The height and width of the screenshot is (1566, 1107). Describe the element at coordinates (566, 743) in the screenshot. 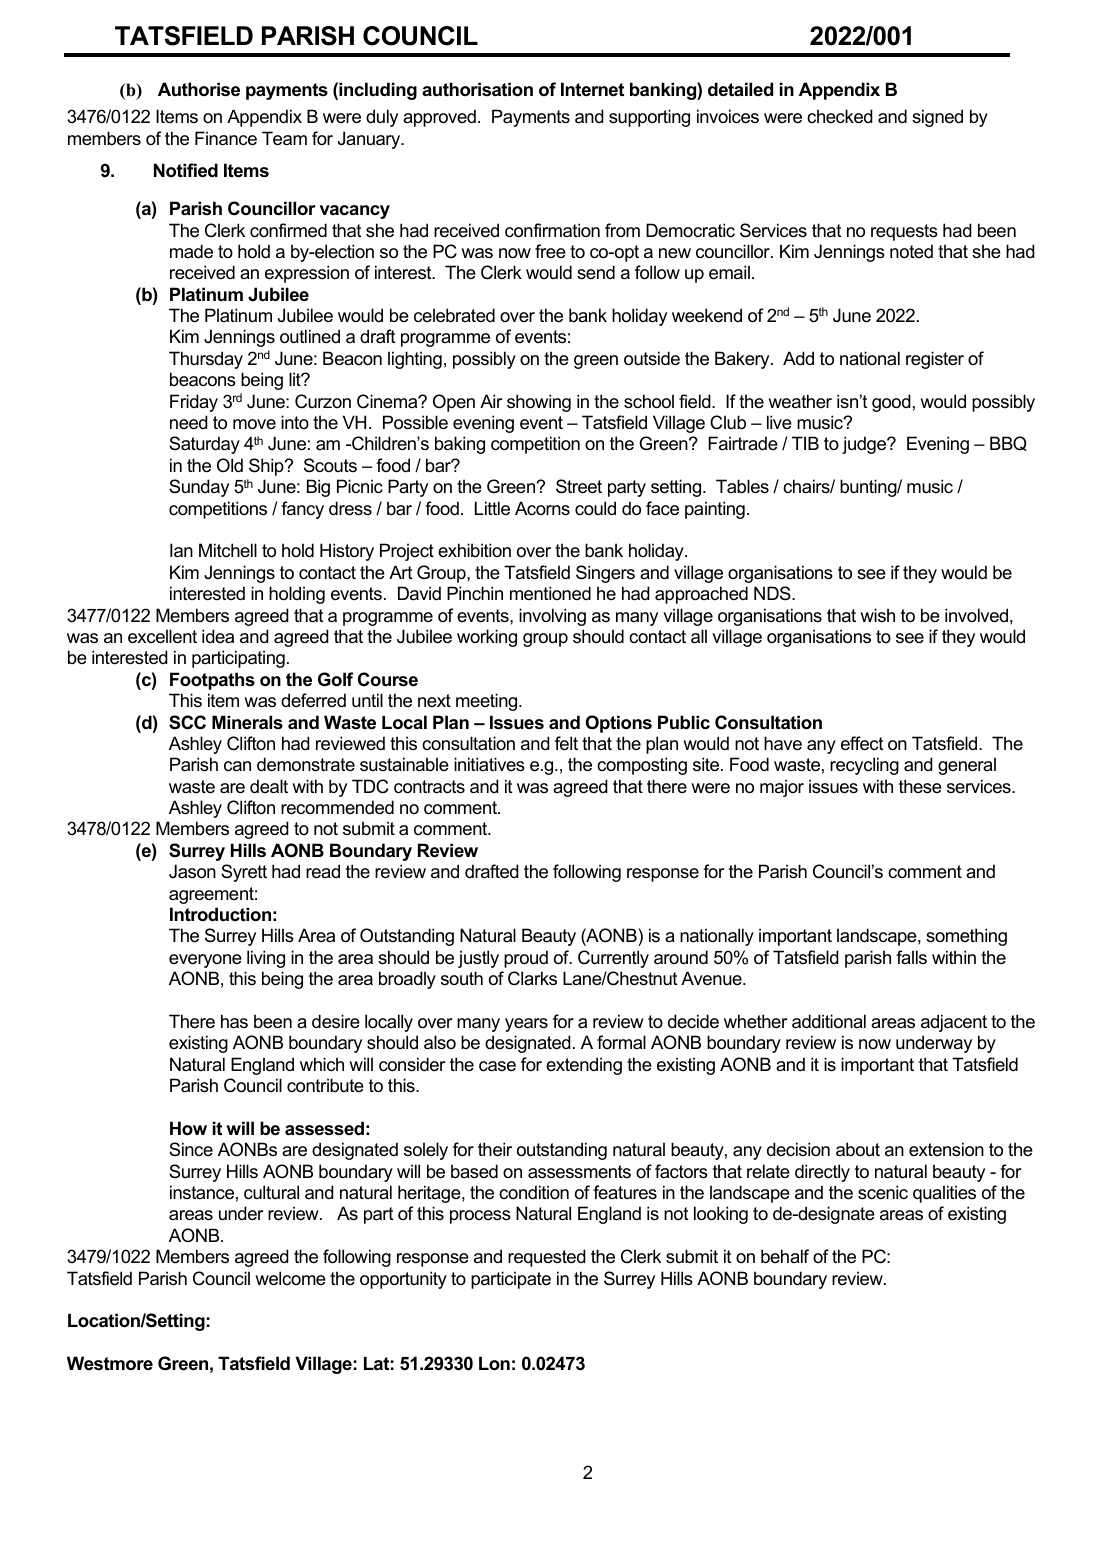

I see `felt` at that location.
